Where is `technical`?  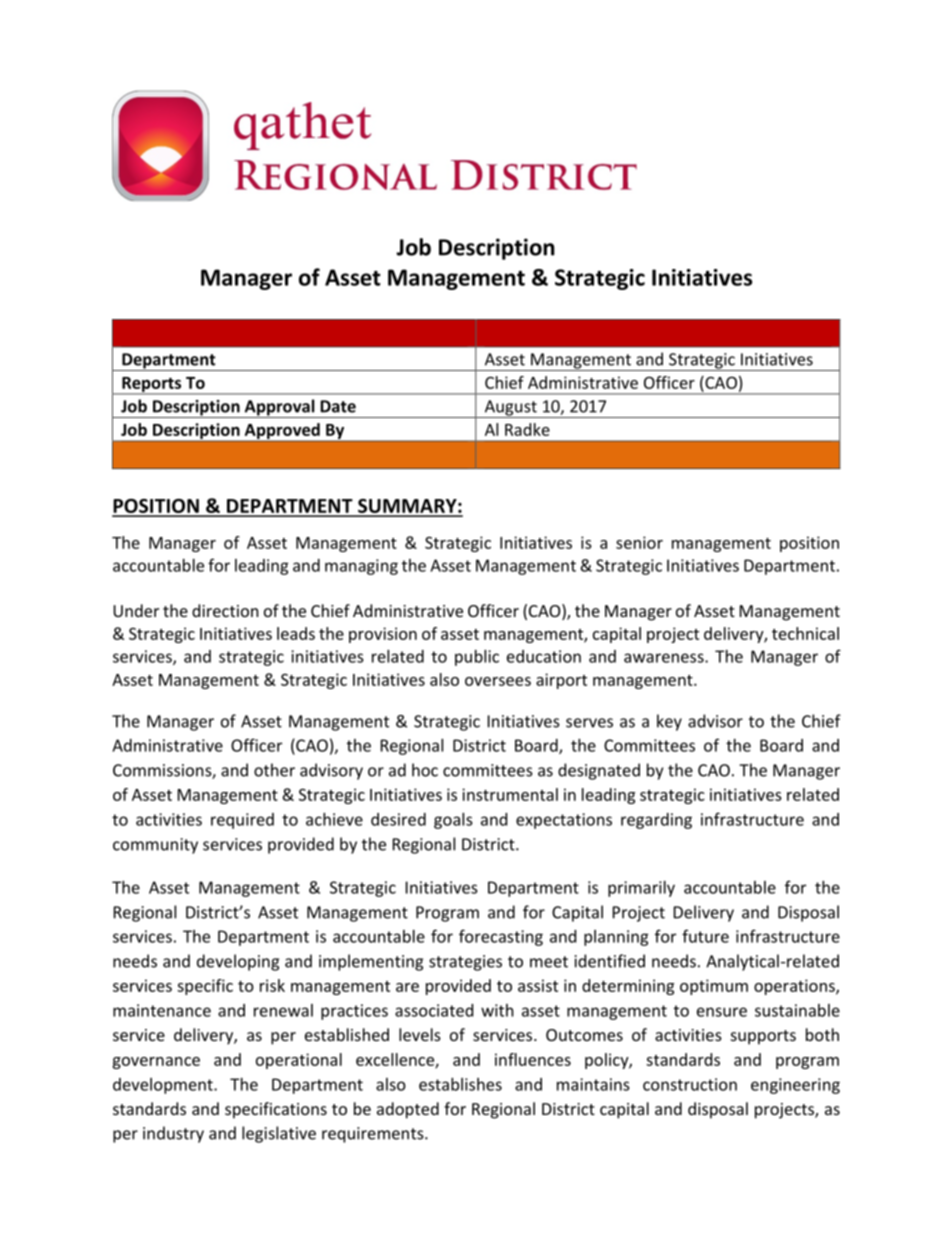
technical is located at coordinates (805, 633).
